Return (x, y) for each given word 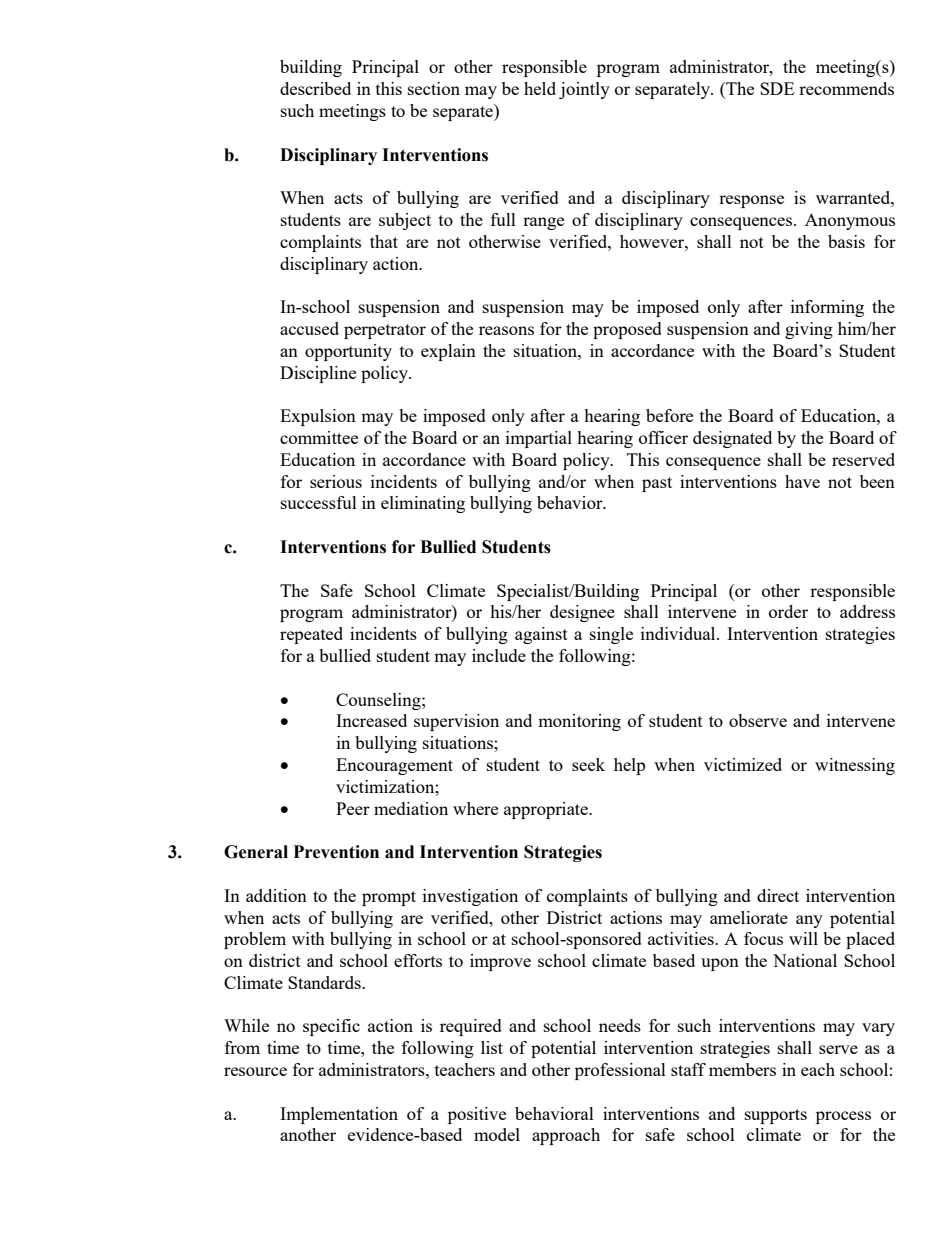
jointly (584, 90)
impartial (539, 439)
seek (588, 764)
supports (776, 1116)
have (802, 481)
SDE (777, 88)
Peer (353, 808)
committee (319, 437)
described (315, 88)
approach (566, 1136)
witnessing (855, 766)
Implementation (339, 1115)
